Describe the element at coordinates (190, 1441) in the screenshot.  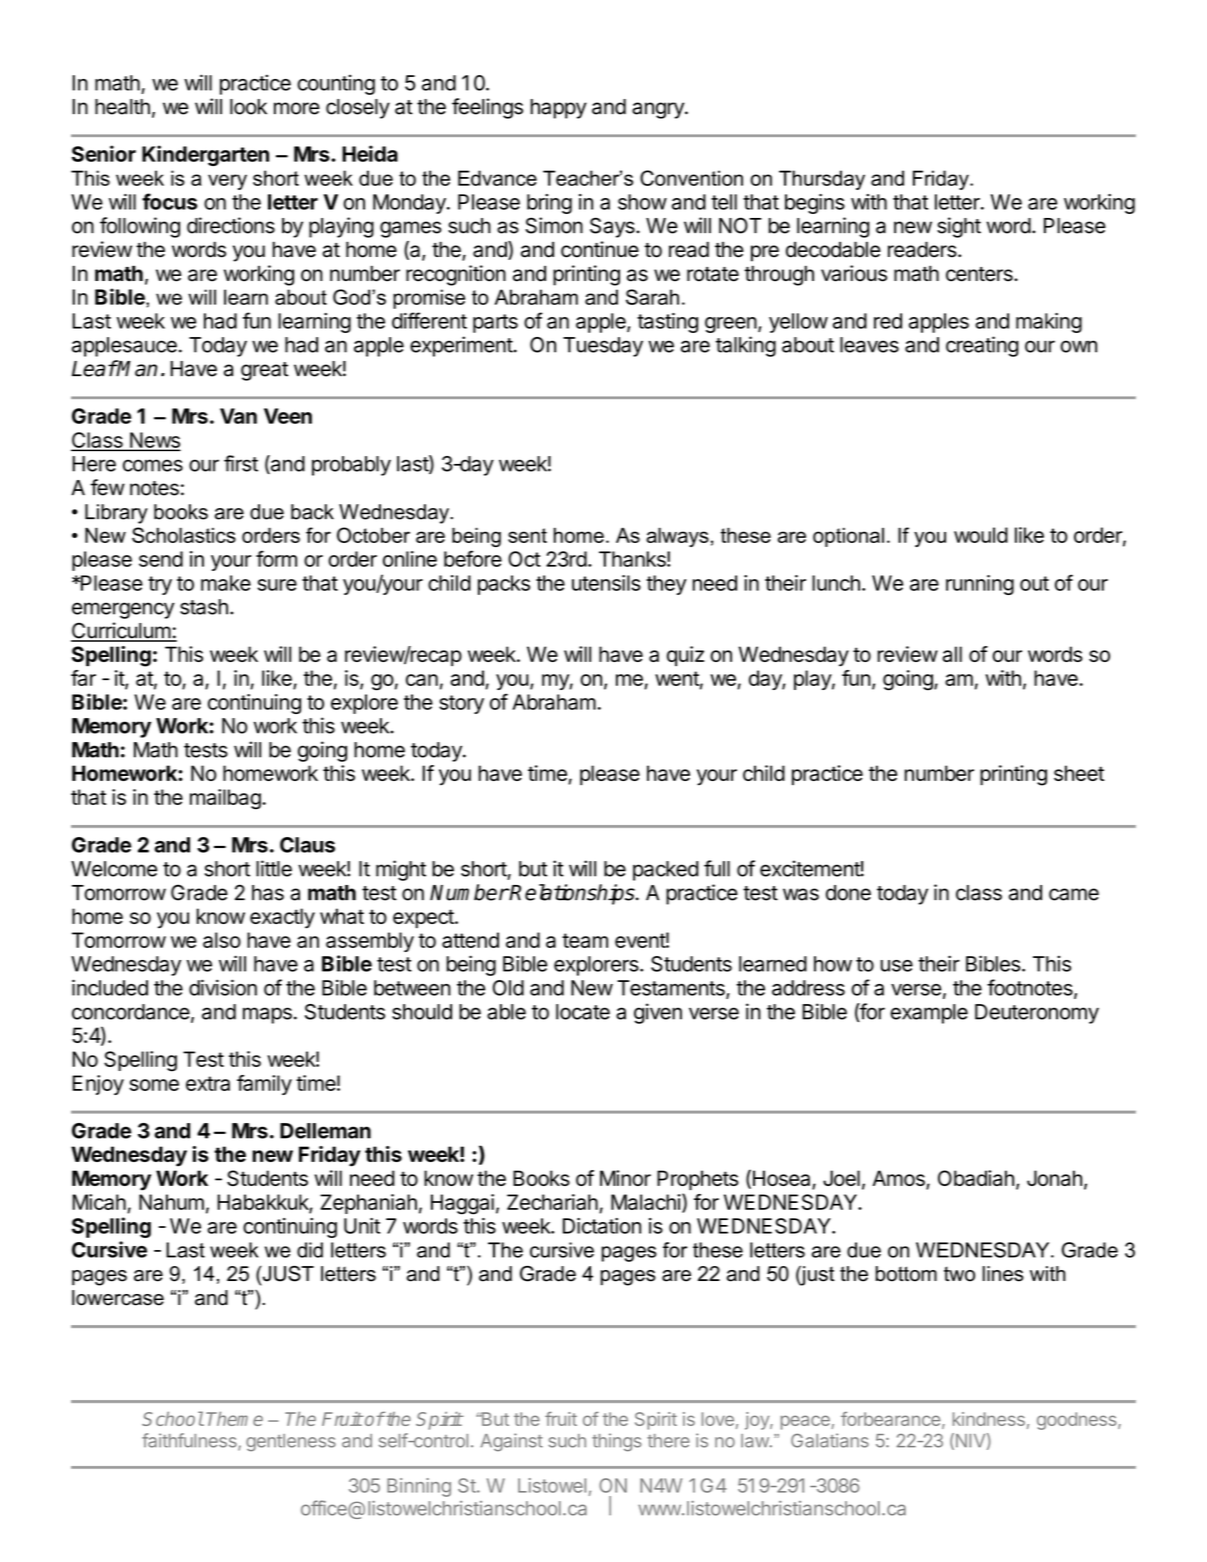
I see `faithfulness` at that location.
